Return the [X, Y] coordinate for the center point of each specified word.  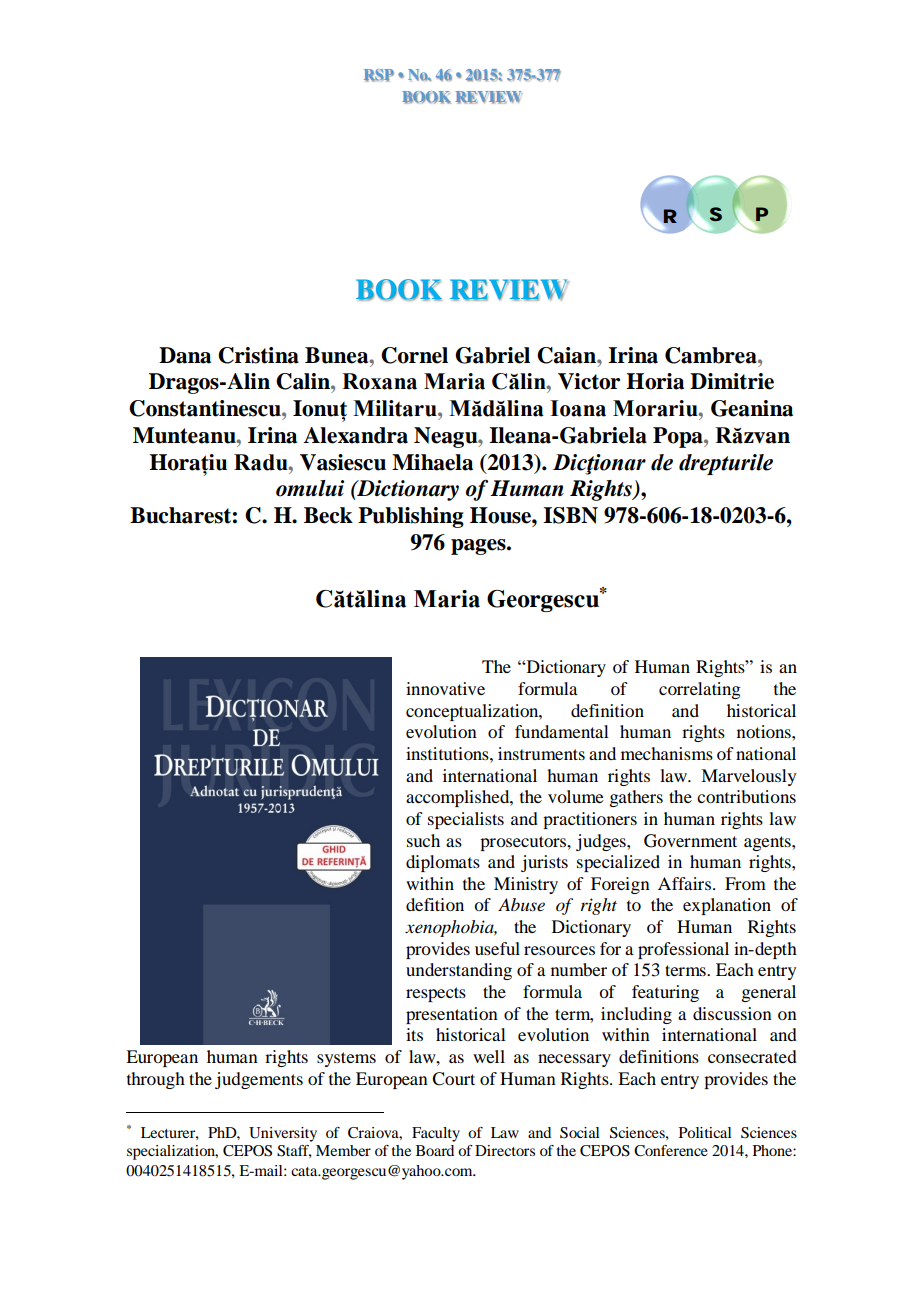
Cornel [414, 355]
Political [705, 1132]
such [423, 840]
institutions [448, 753]
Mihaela [432, 462]
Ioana [578, 408]
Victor [589, 381]
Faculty [436, 1134]
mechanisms [667, 753]
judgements [259, 1080]
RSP [379, 75]
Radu [262, 462]
